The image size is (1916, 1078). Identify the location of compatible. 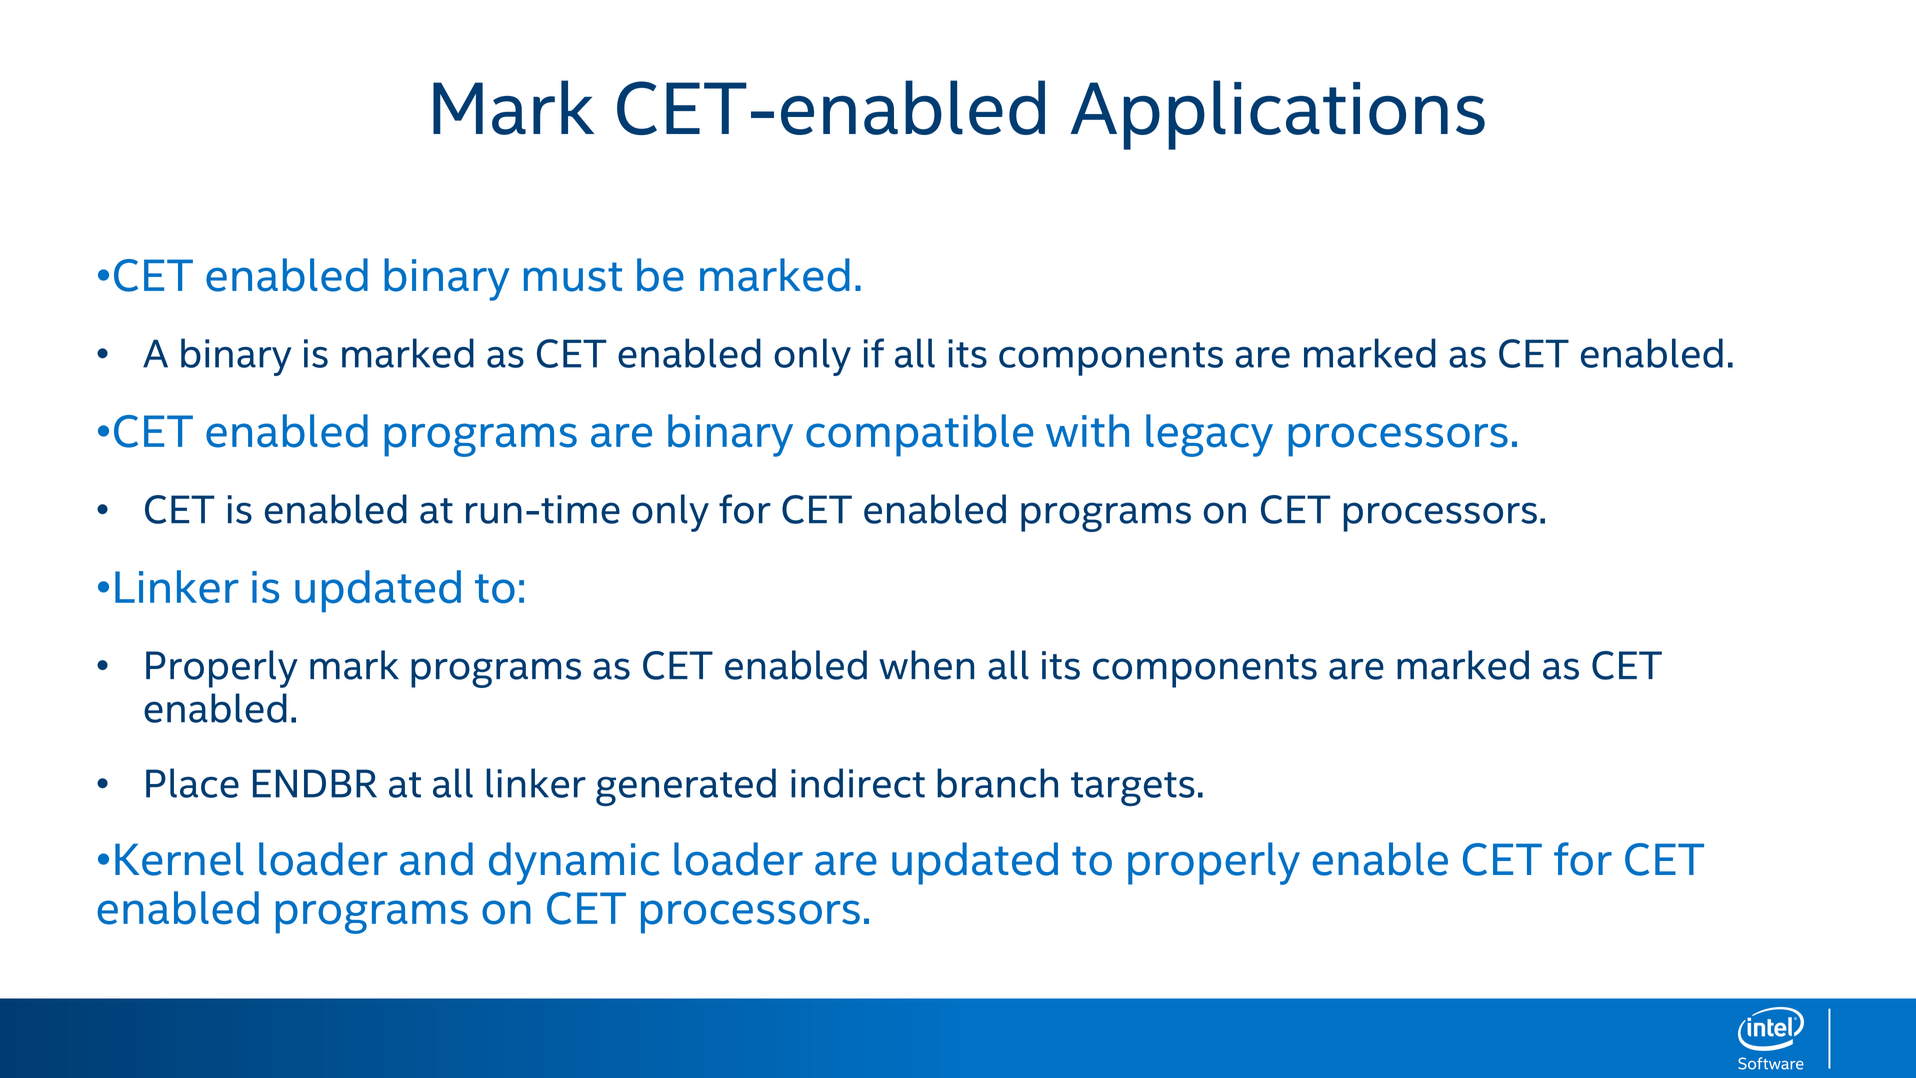
(919, 435).
